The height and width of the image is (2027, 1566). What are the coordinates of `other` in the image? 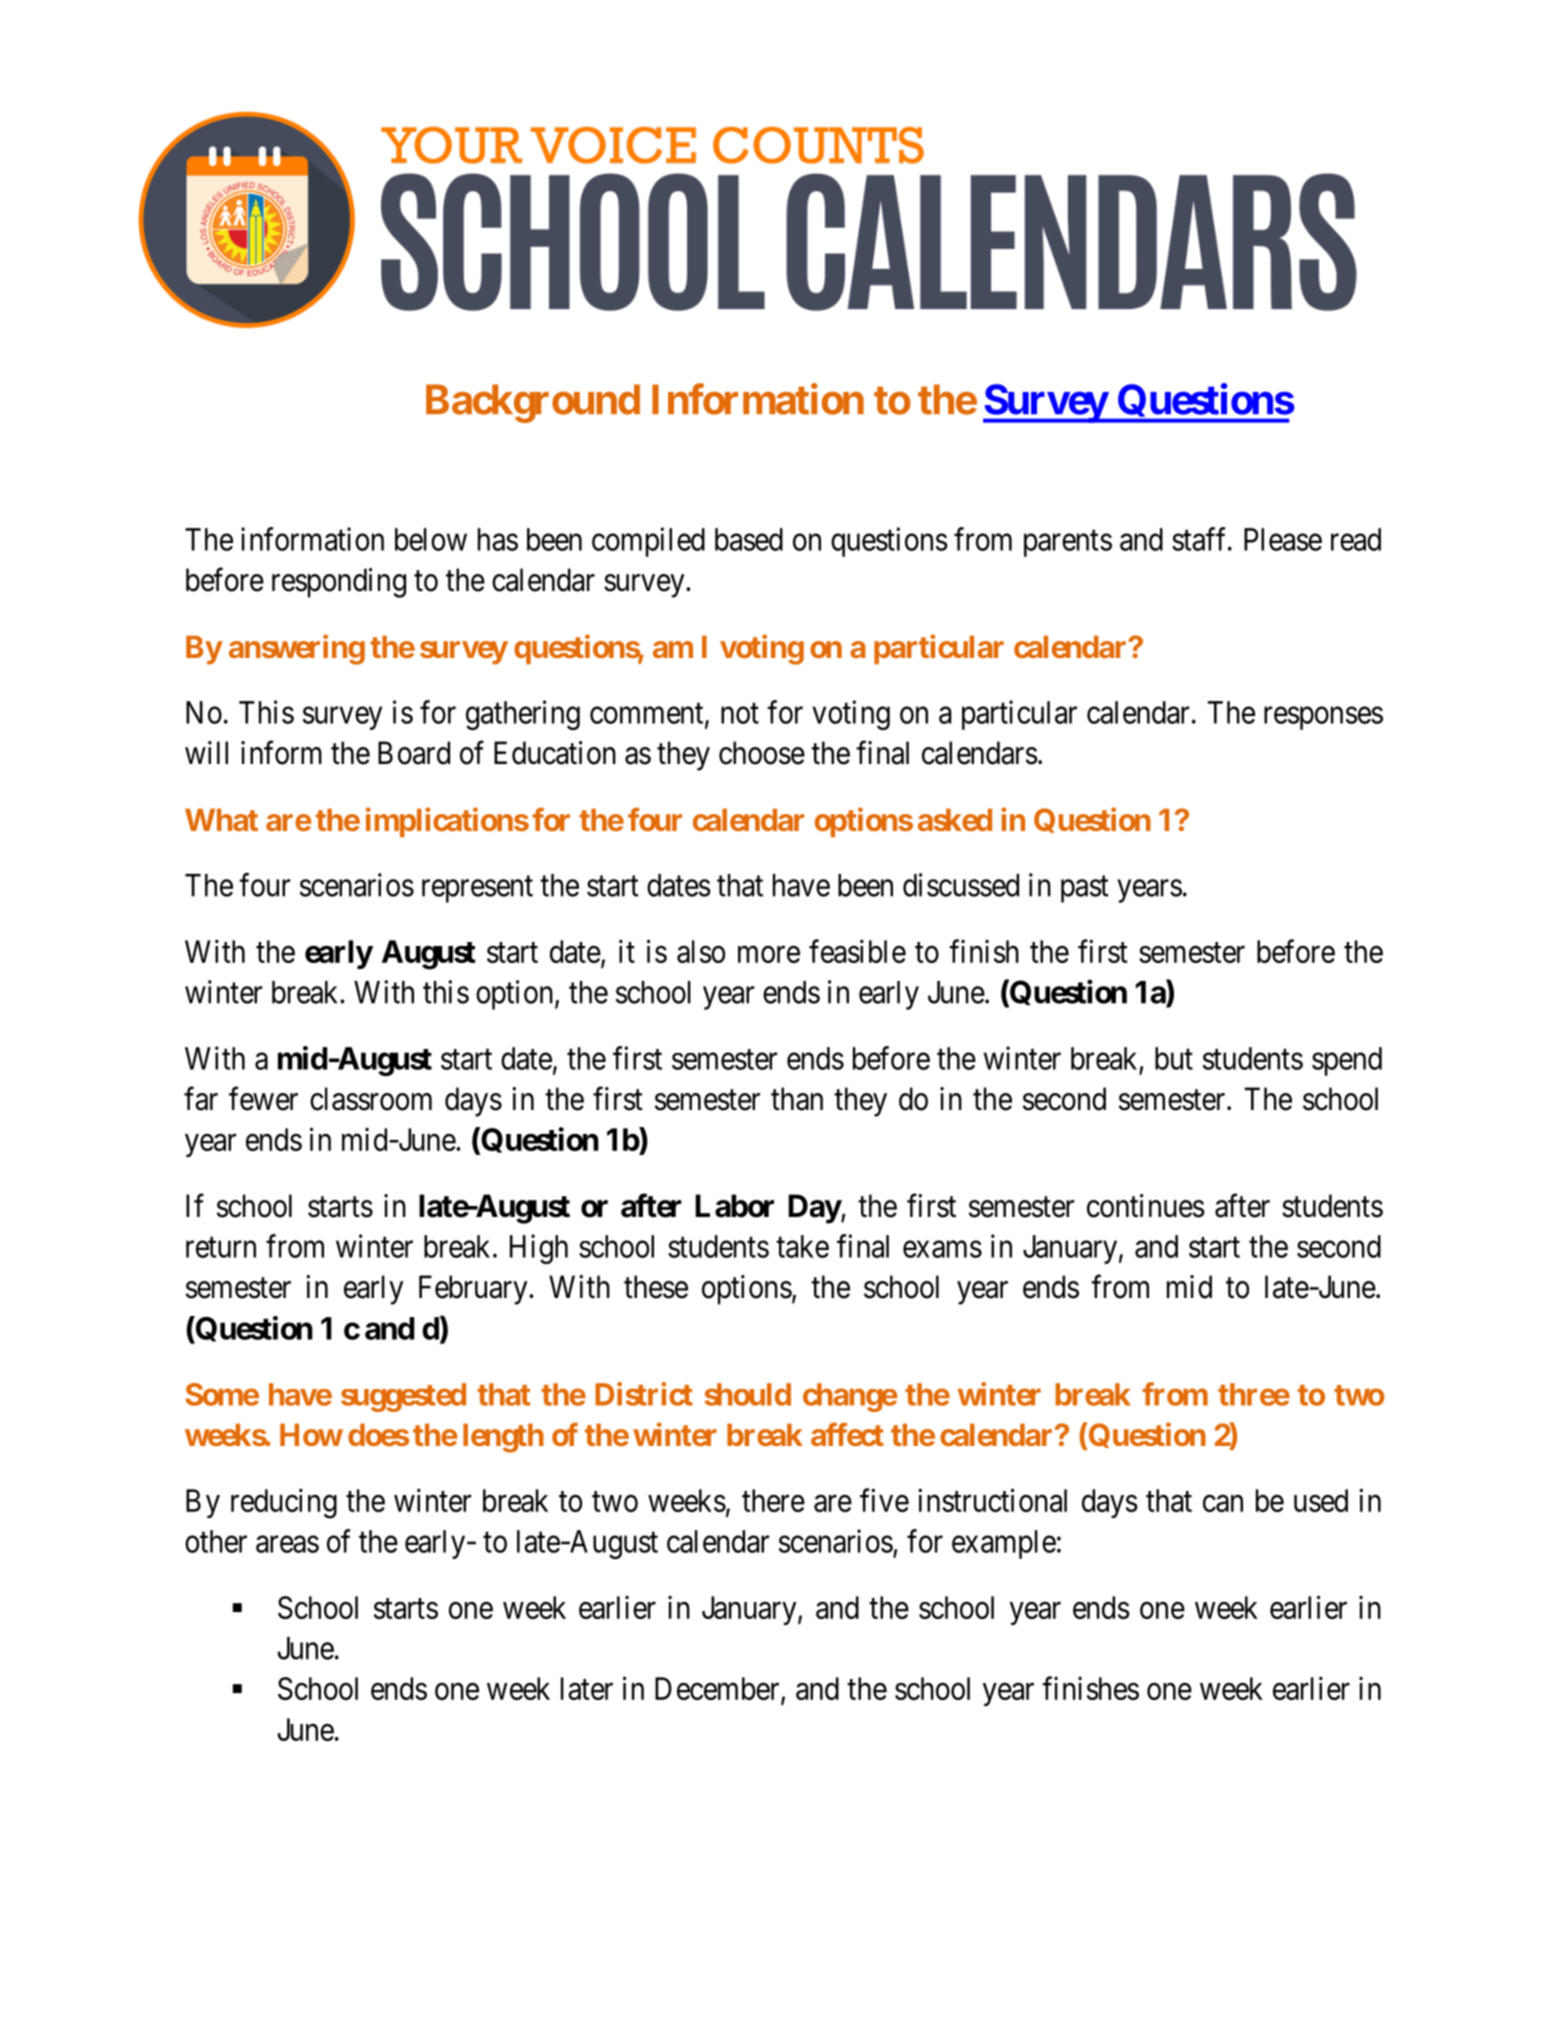 It's located at (216, 1541).
